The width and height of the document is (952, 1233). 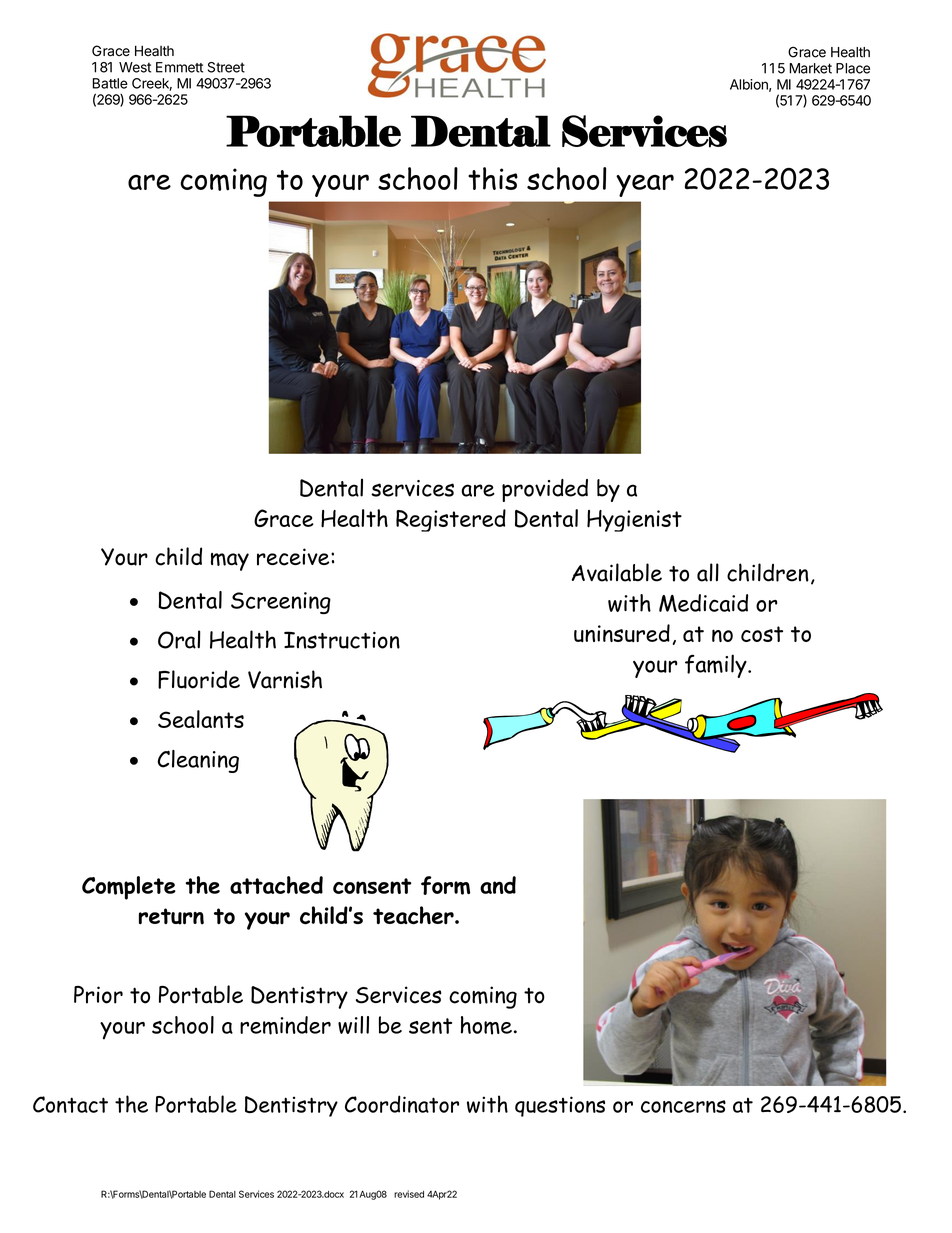 I want to click on concerns, so click(x=683, y=1106).
